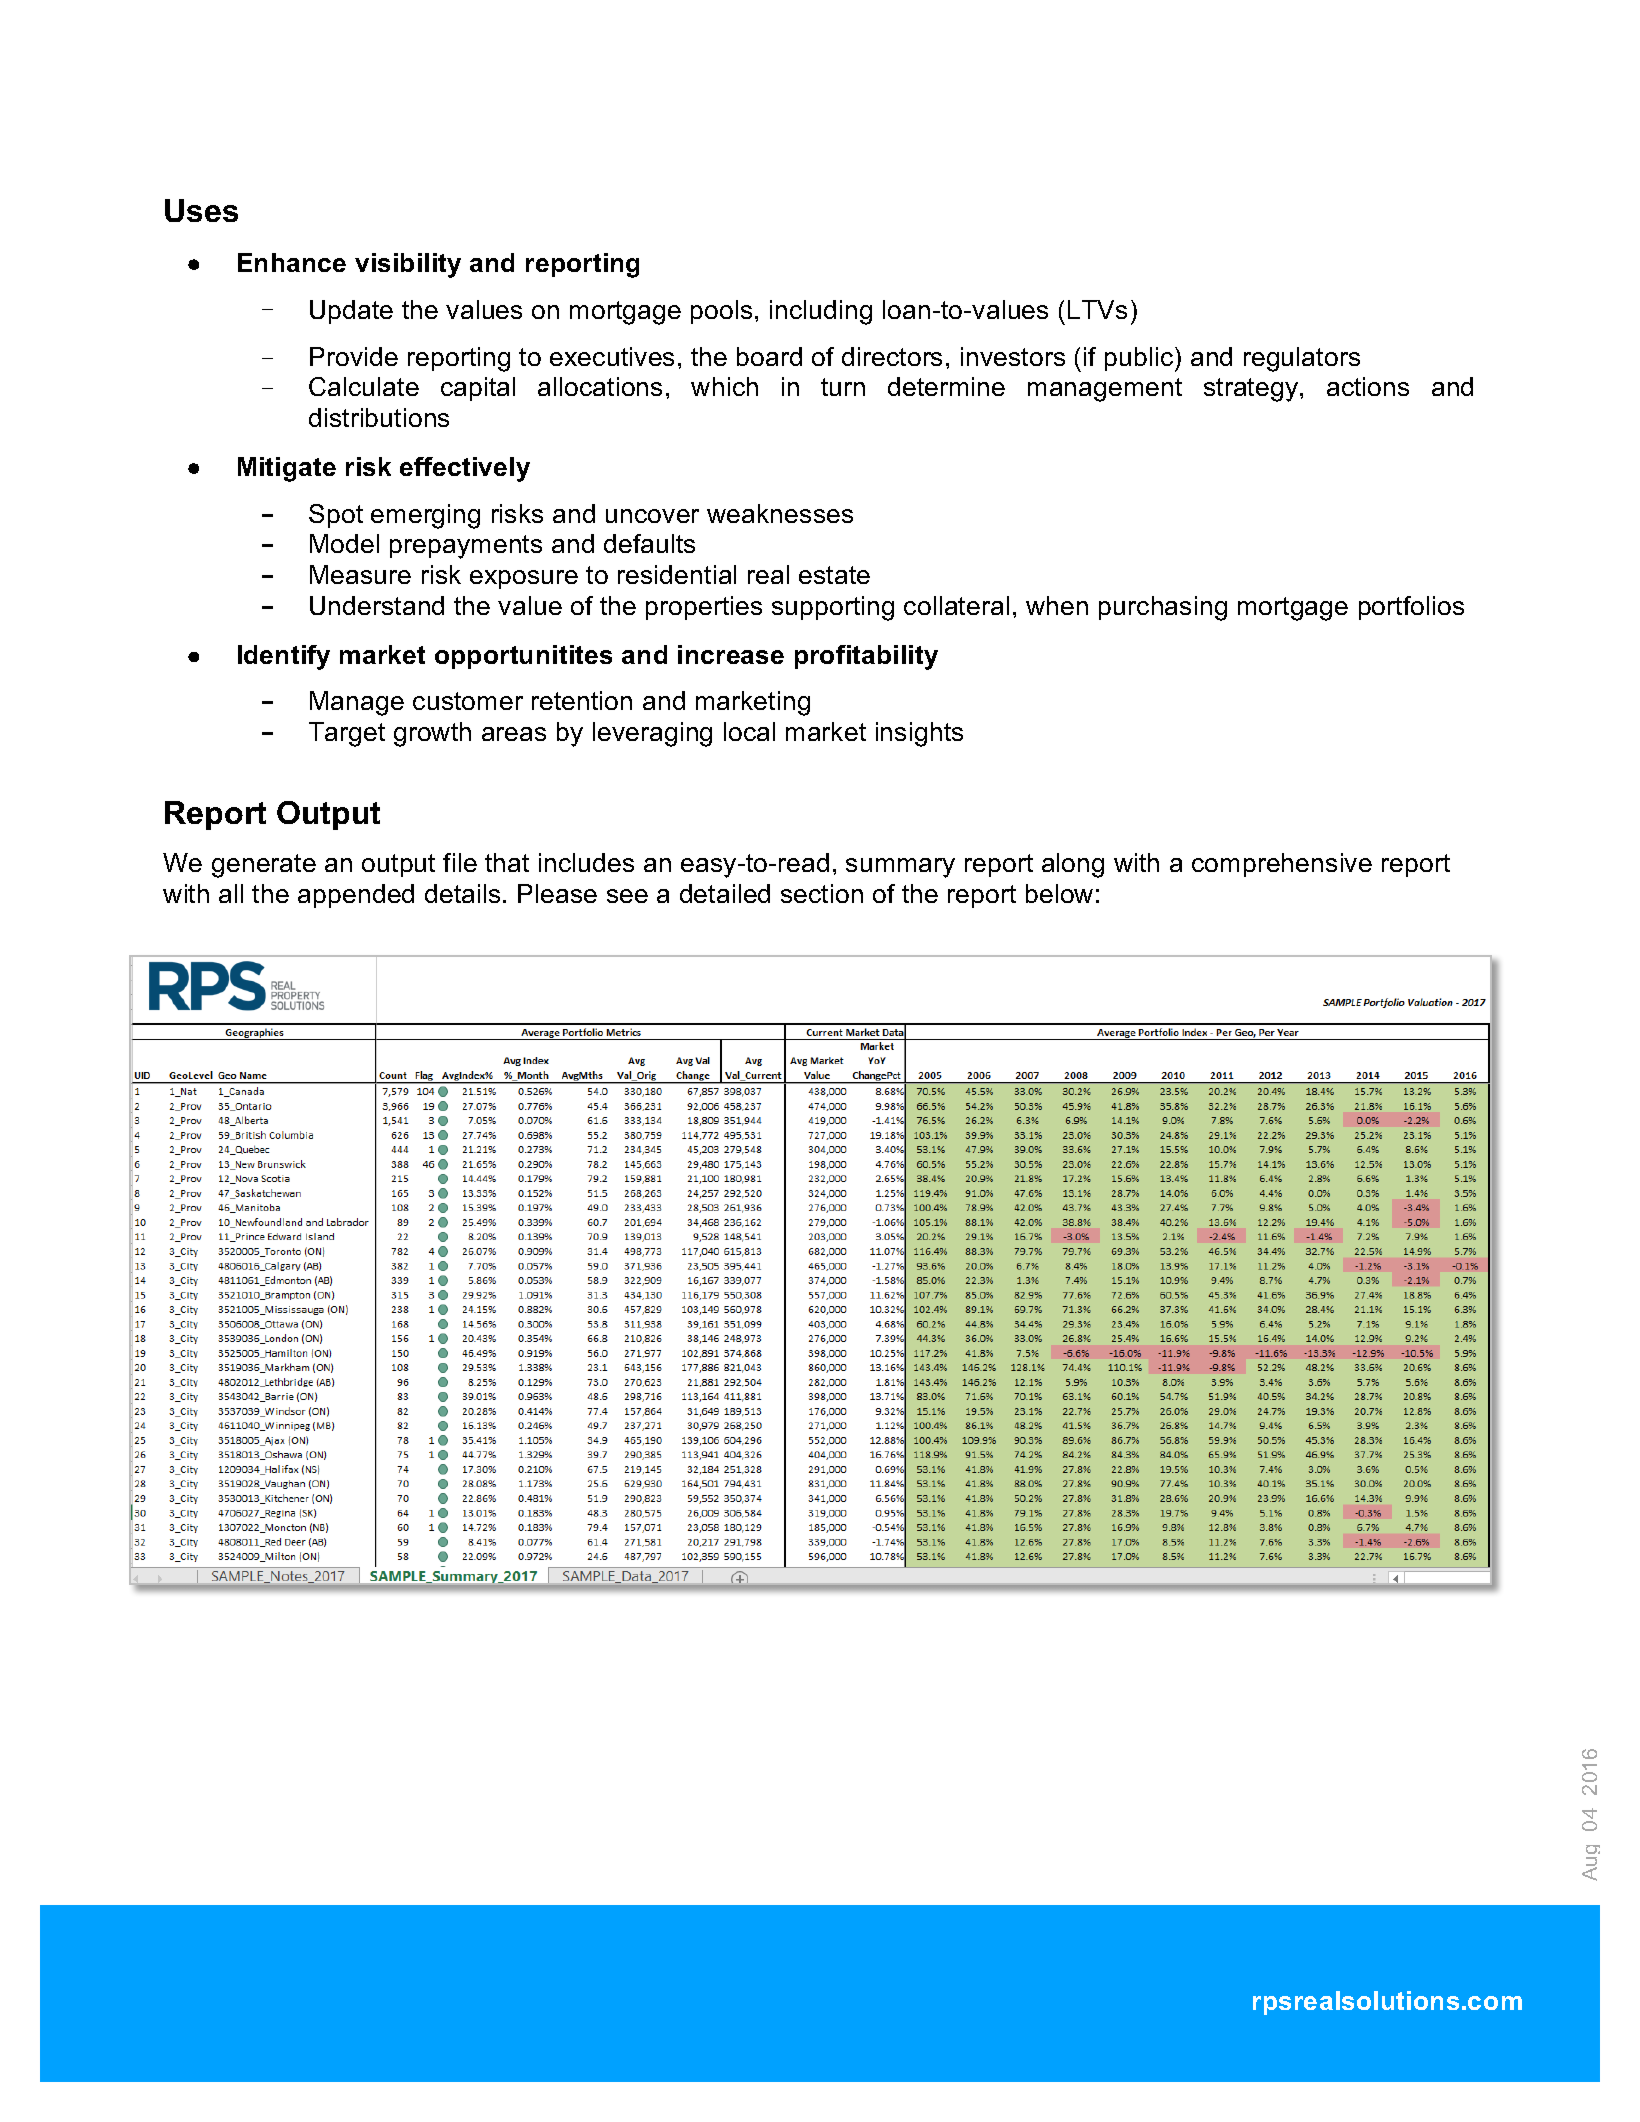  What do you see at coordinates (749, 731) in the image?
I see `local` at bounding box center [749, 731].
